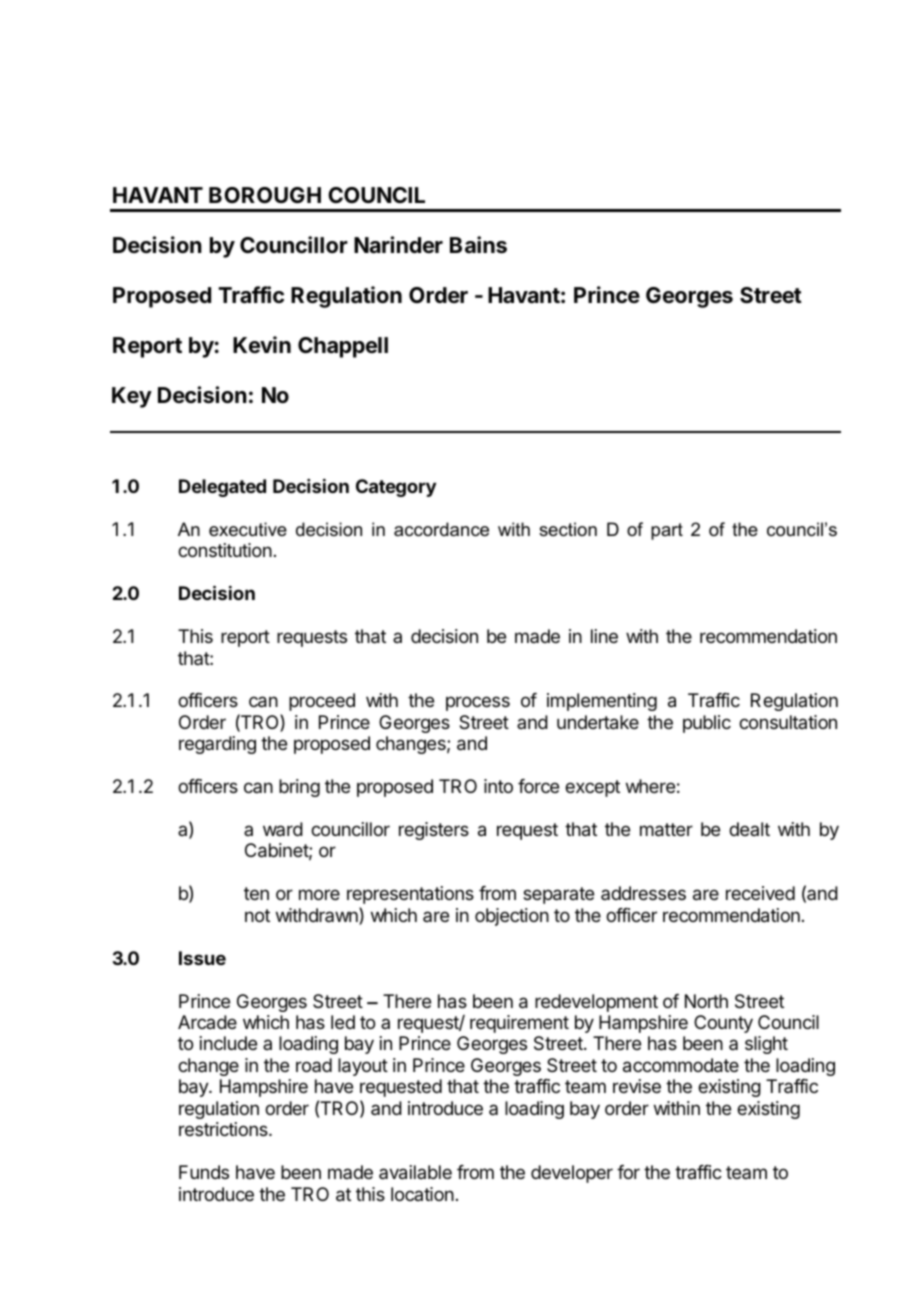 The image size is (924, 1308). I want to click on line, so click(604, 636).
